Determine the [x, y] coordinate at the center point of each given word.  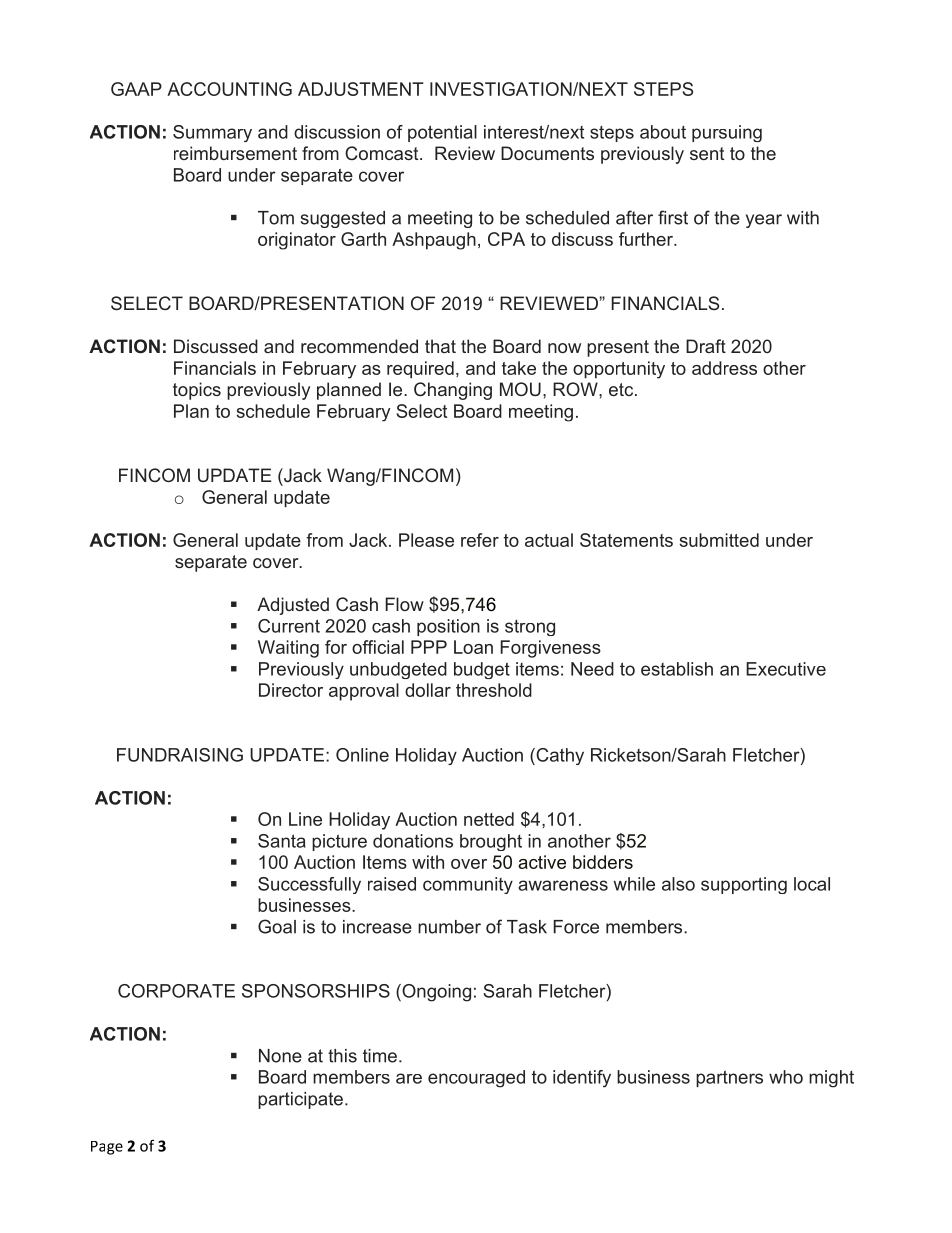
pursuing [727, 133]
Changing [453, 391]
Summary [212, 133]
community [468, 885]
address [724, 368]
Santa [282, 841]
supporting [744, 885]
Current [289, 626]
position [448, 627]
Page [107, 1148]
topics [197, 391]
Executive [786, 669]
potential [442, 133]
